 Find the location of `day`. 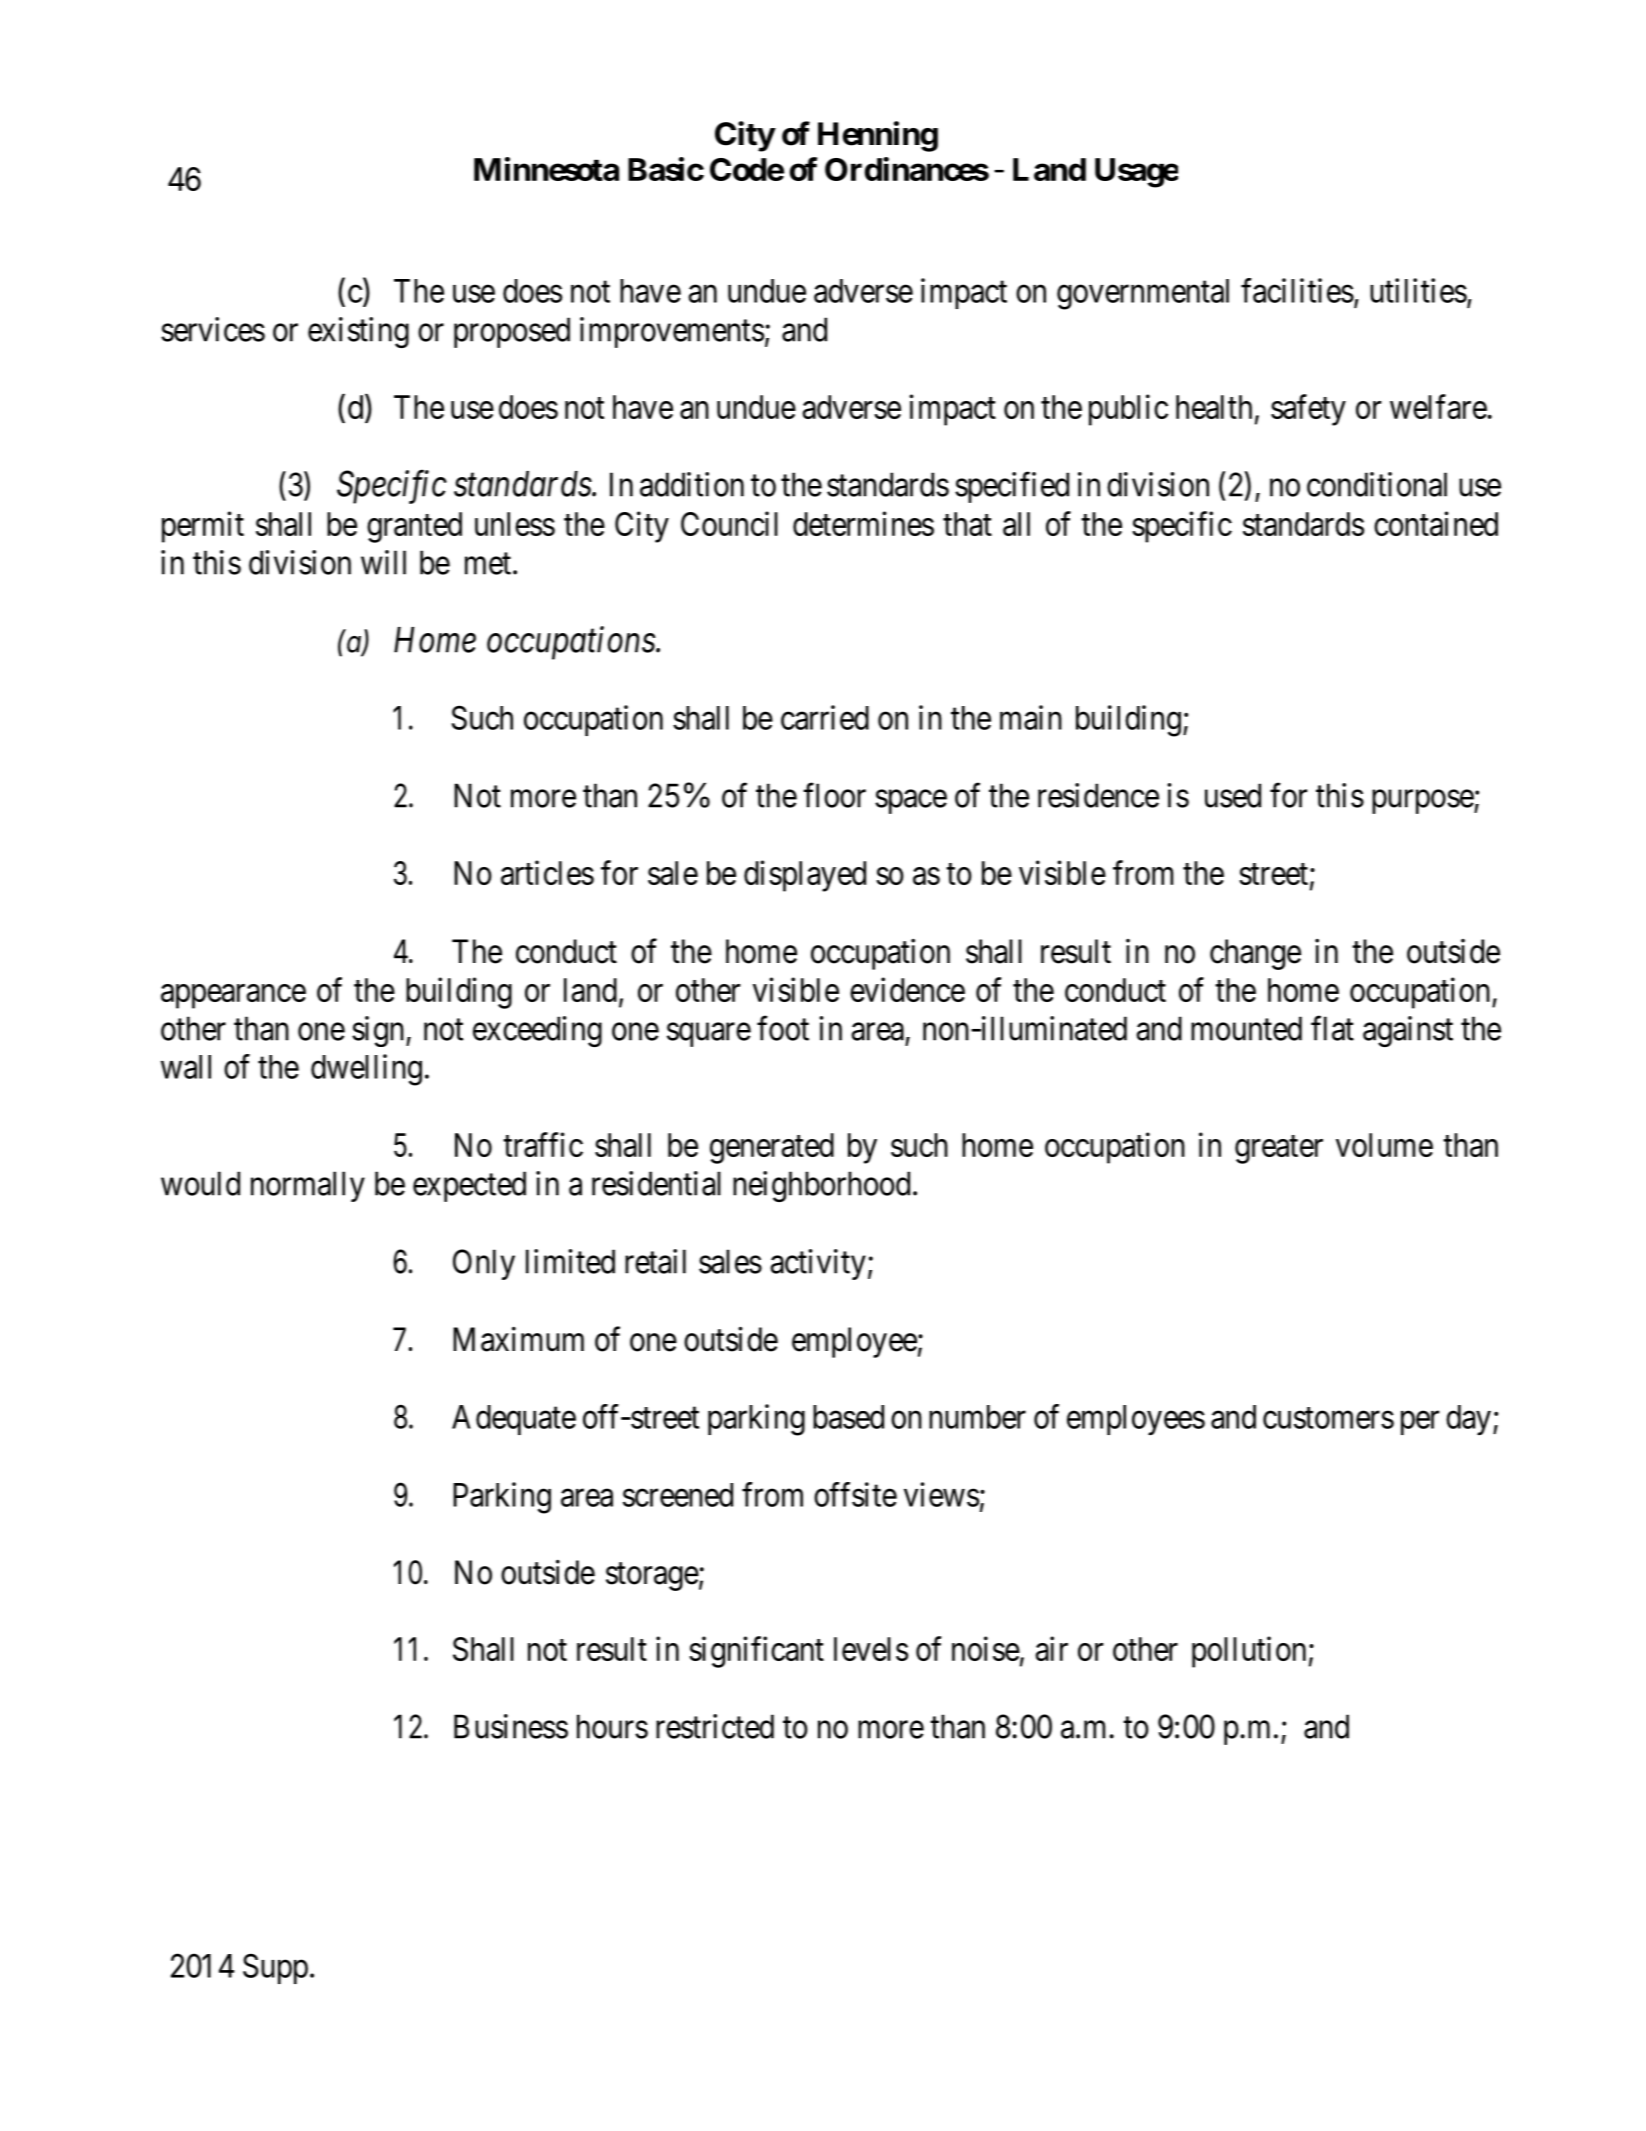

day is located at coordinates (1468, 1420).
